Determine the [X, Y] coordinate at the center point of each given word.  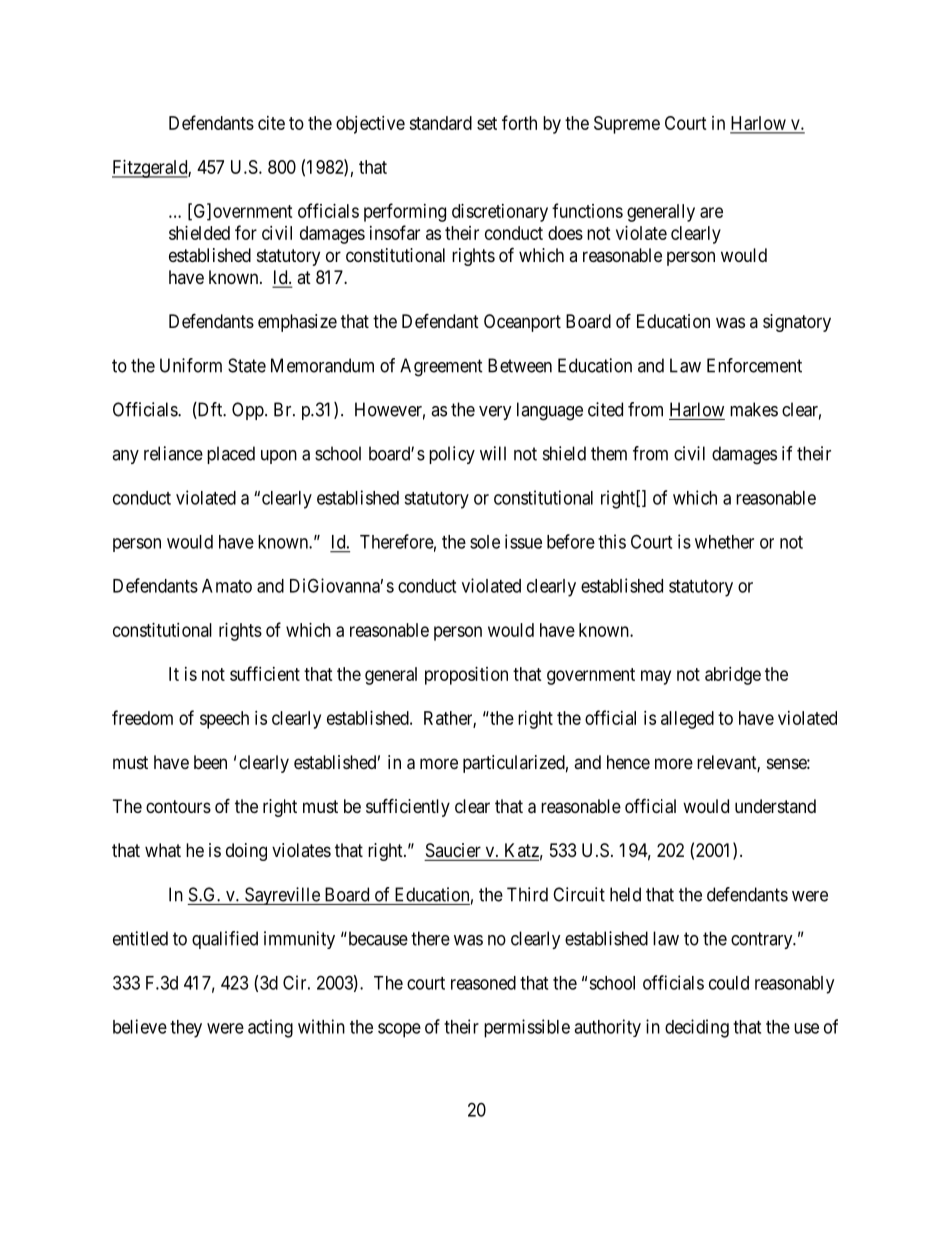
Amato [227, 586]
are [711, 212]
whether [724, 542]
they [186, 1029]
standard [440, 123]
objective [370, 125]
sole [485, 542]
